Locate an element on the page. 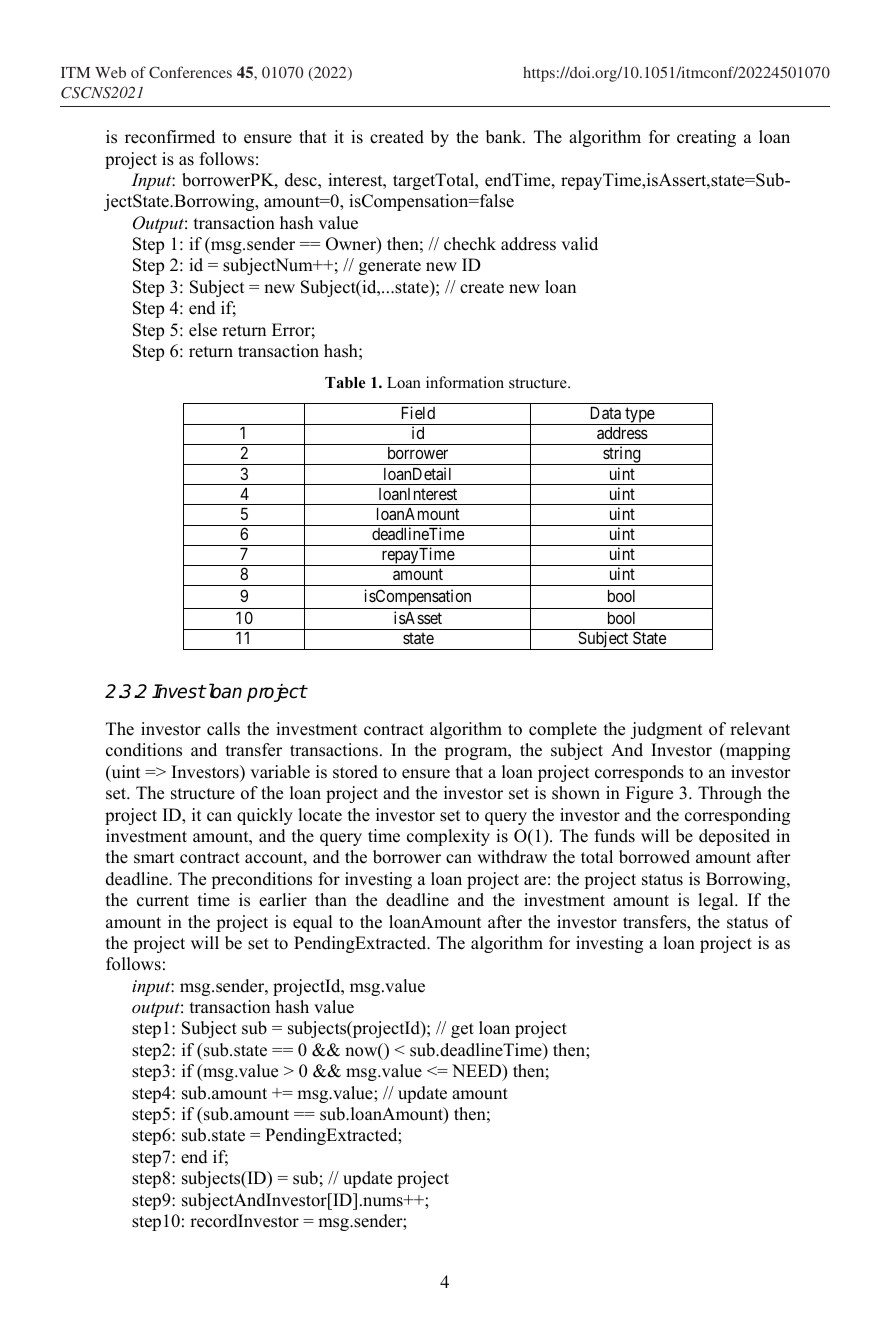 The width and height of the page is (896, 1318). Conferences is located at coordinates (190, 72).
